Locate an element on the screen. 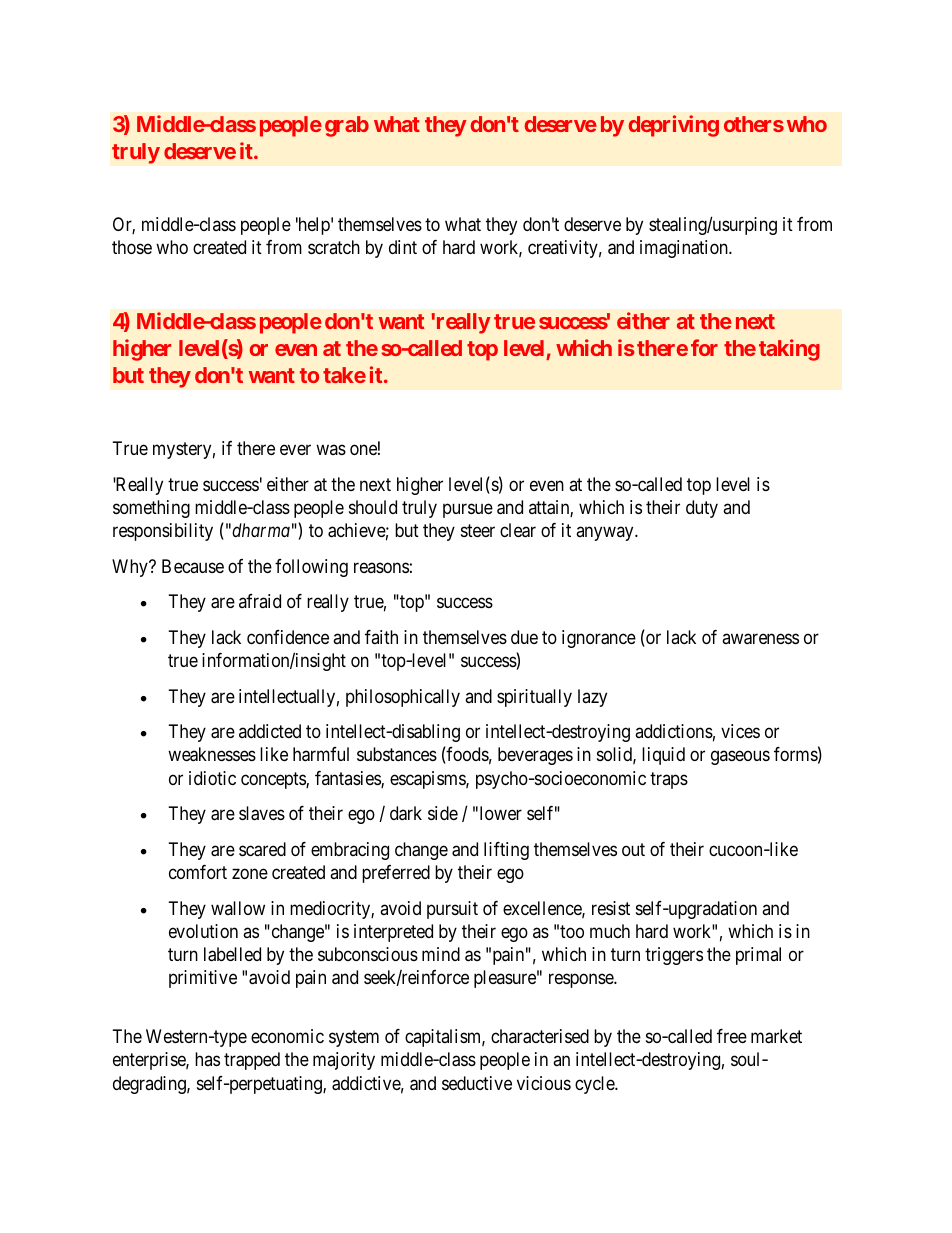  due is located at coordinates (524, 637).
